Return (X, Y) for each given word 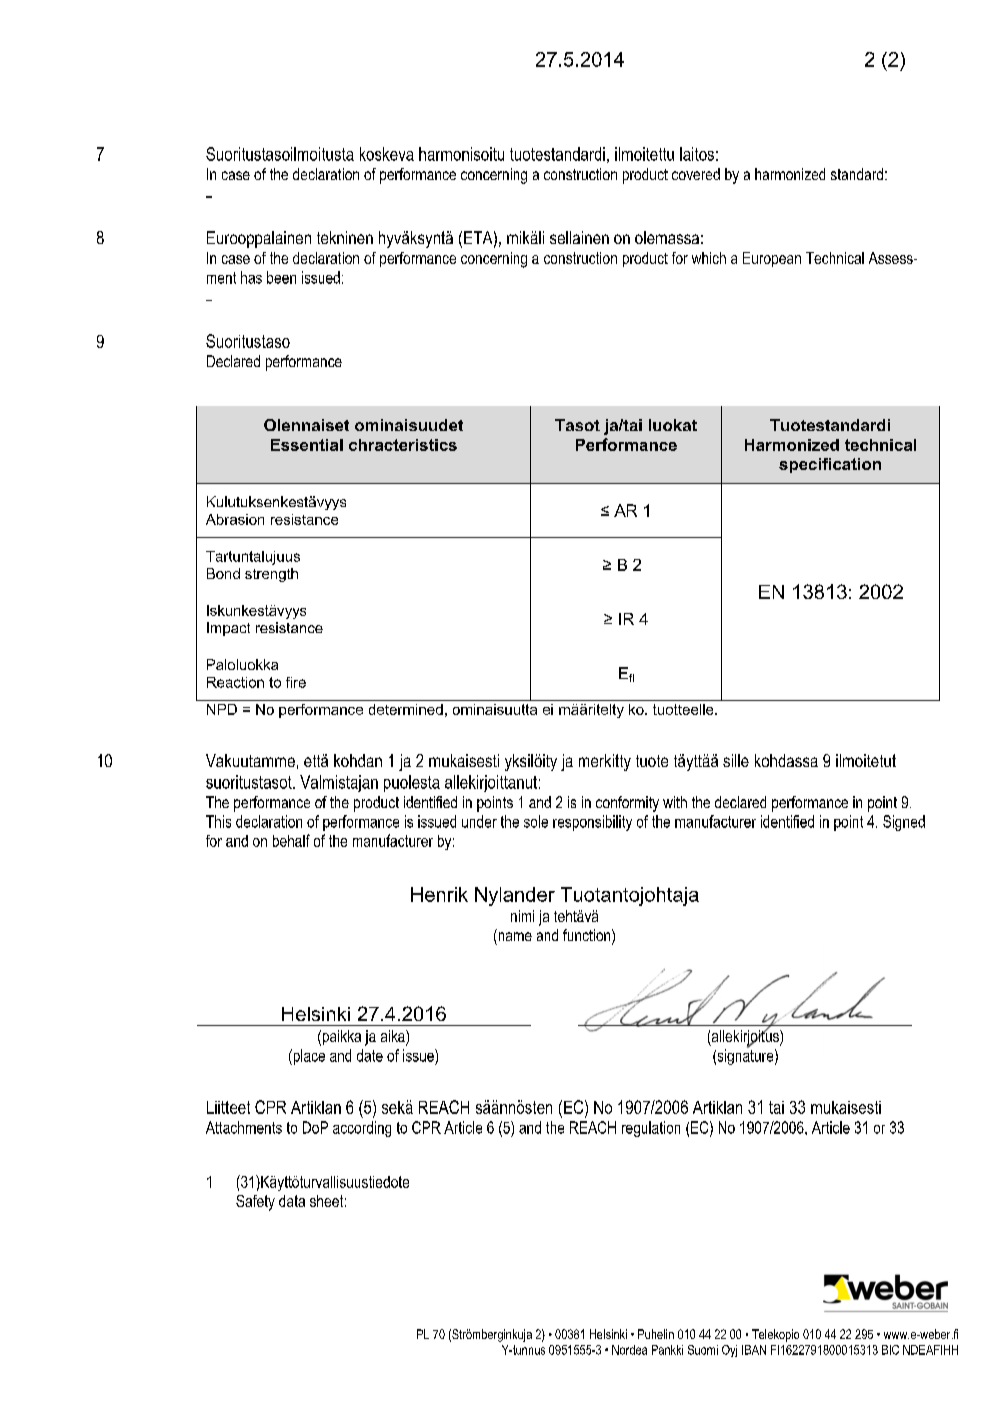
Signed (904, 823)
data (292, 1201)
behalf (291, 840)
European (772, 259)
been (281, 277)
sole (536, 821)
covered (696, 174)
